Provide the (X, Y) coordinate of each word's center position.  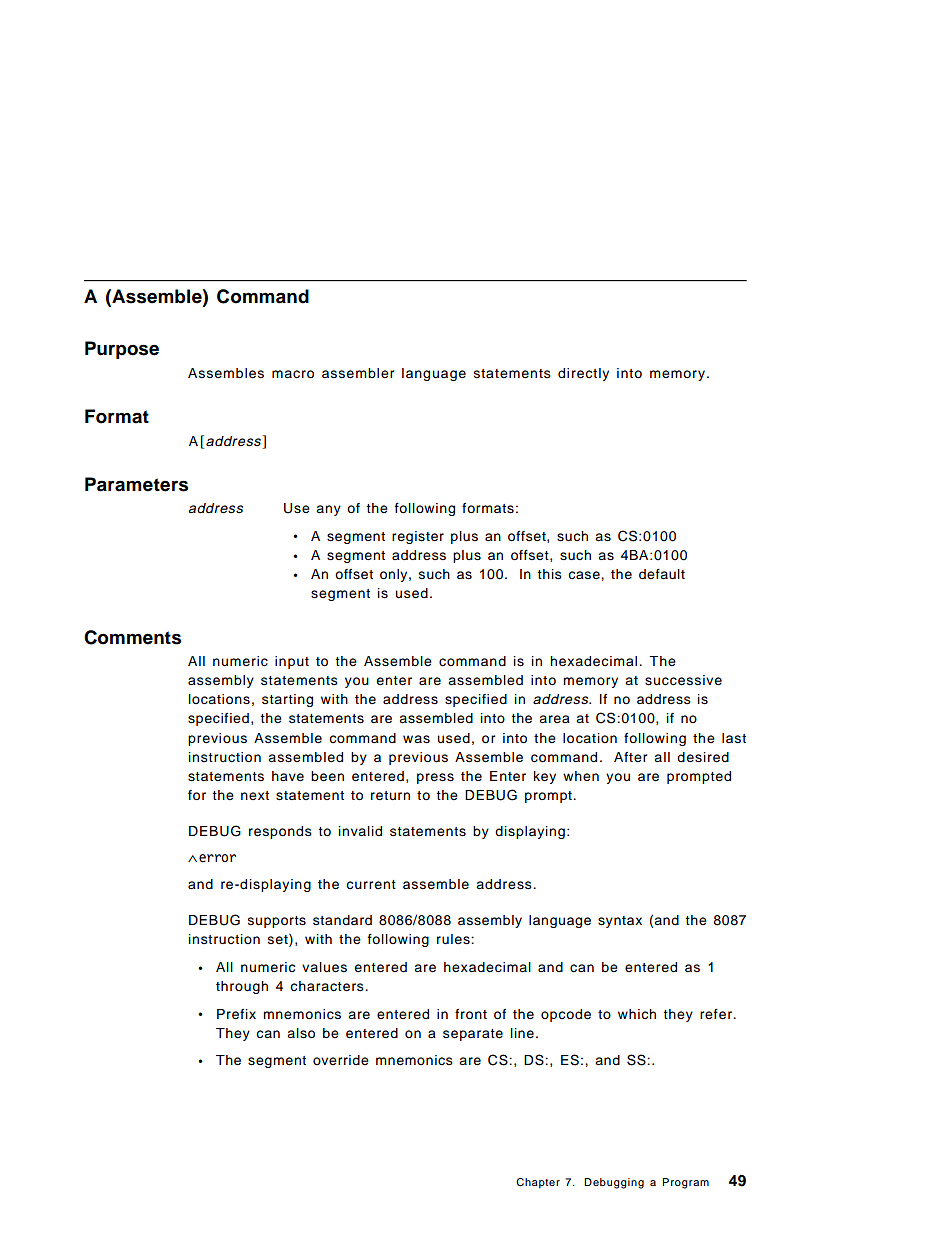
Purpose (122, 350)
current (371, 884)
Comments (132, 637)
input (292, 662)
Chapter (538, 1183)
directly (583, 374)
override (341, 1060)
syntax (620, 922)
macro (293, 374)
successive (683, 680)
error (217, 858)
